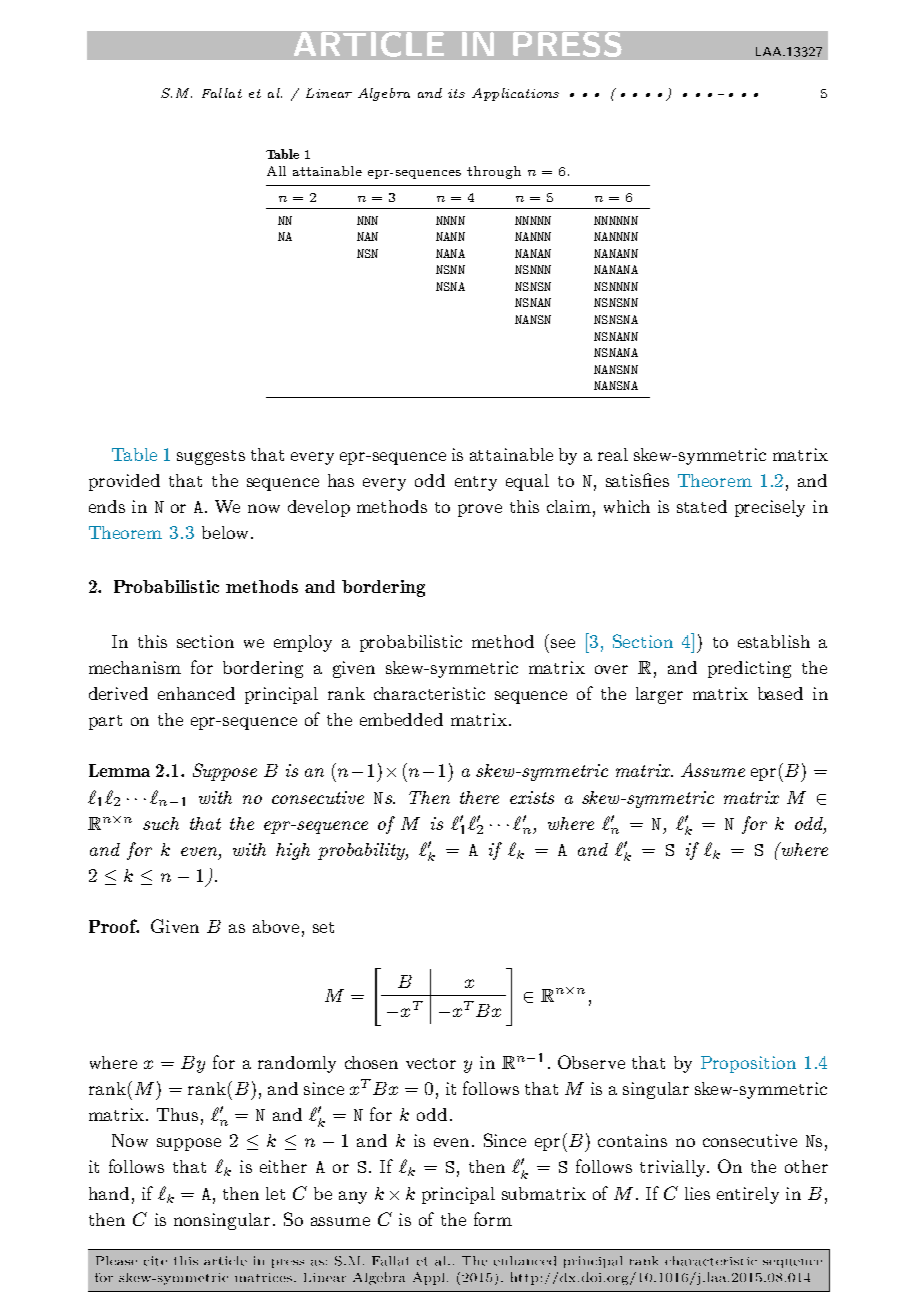  I want to click on Applications, so click(515, 94).
